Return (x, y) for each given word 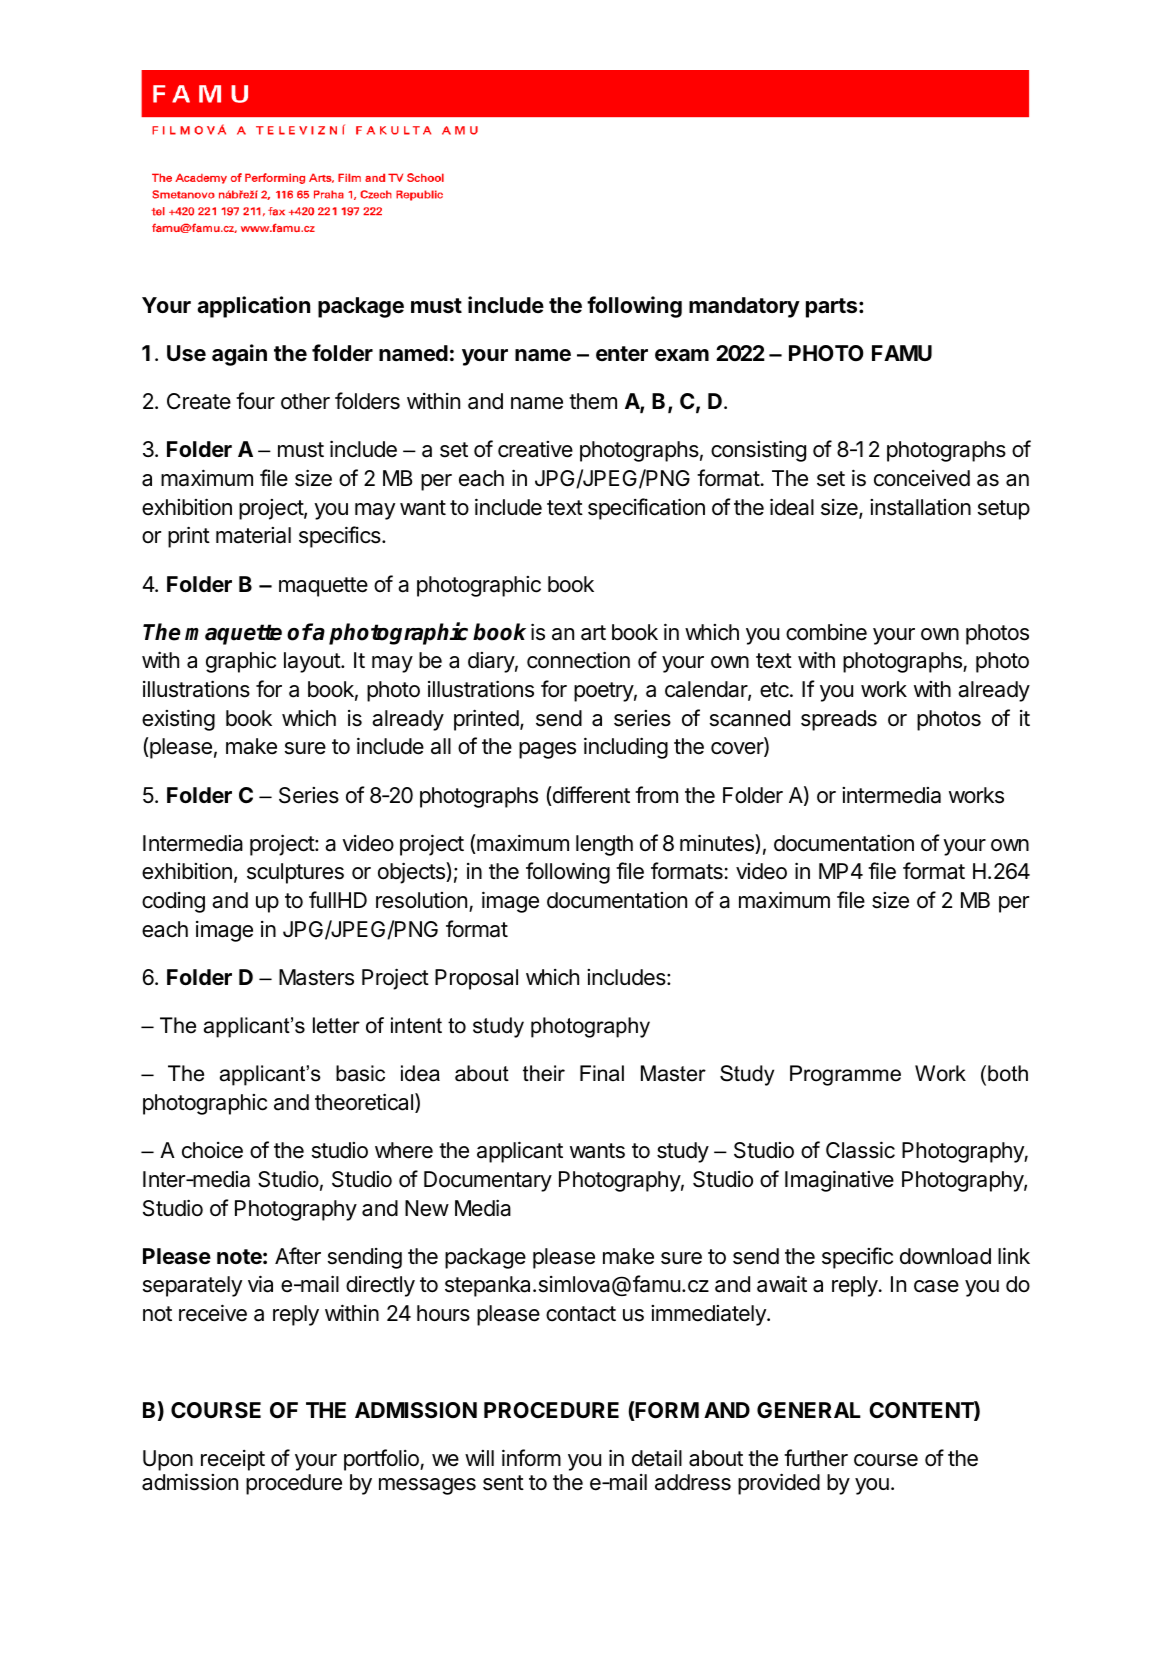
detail (657, 1458)
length (604, 845)
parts (833, 308)
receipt (233, 1460)
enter (622, 354)
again (239, 355)
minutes (718, 844)
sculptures (295, 873)
